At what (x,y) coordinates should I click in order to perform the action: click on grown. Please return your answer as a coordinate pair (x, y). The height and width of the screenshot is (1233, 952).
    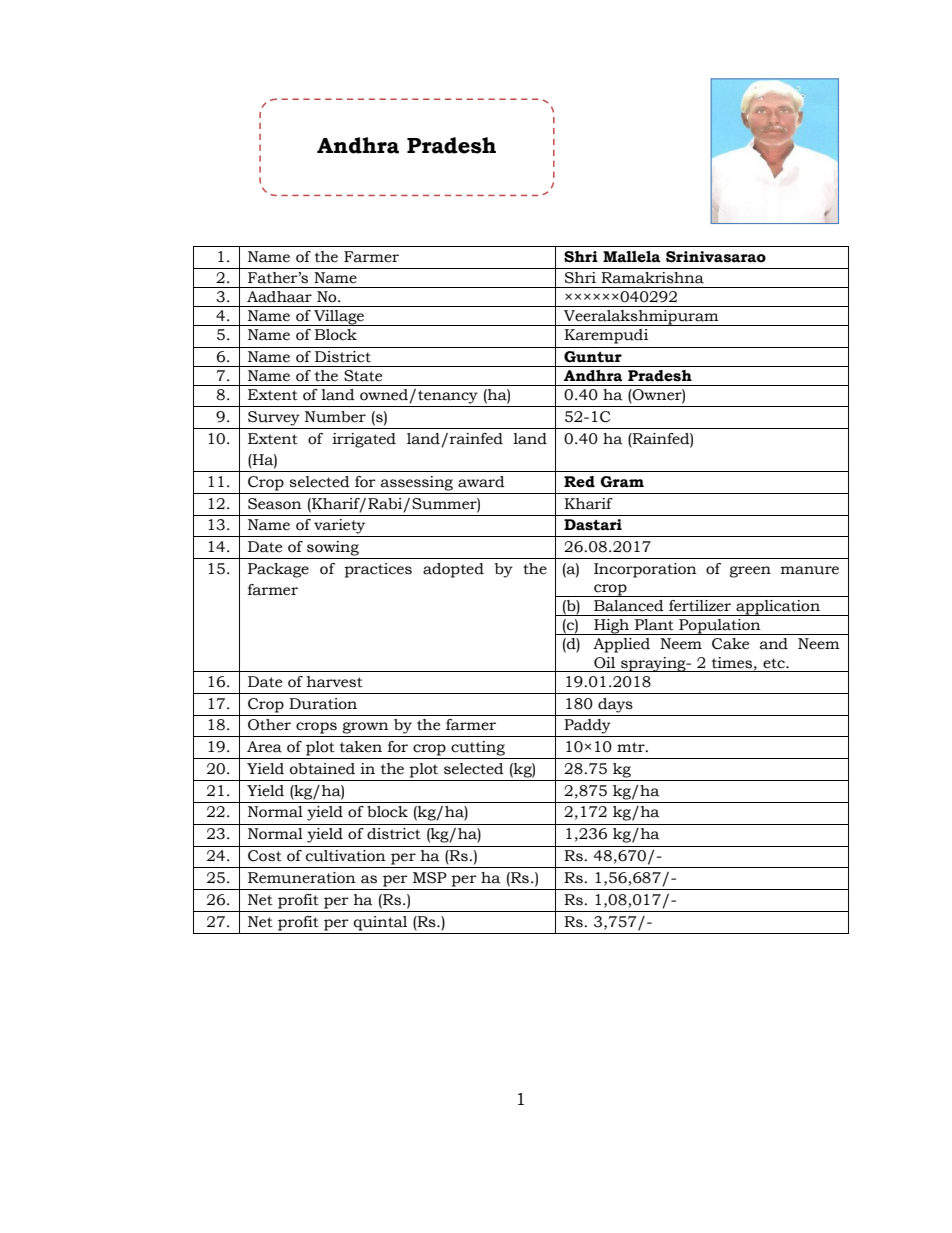
    Looking at the image, I should click on (365, 728).
